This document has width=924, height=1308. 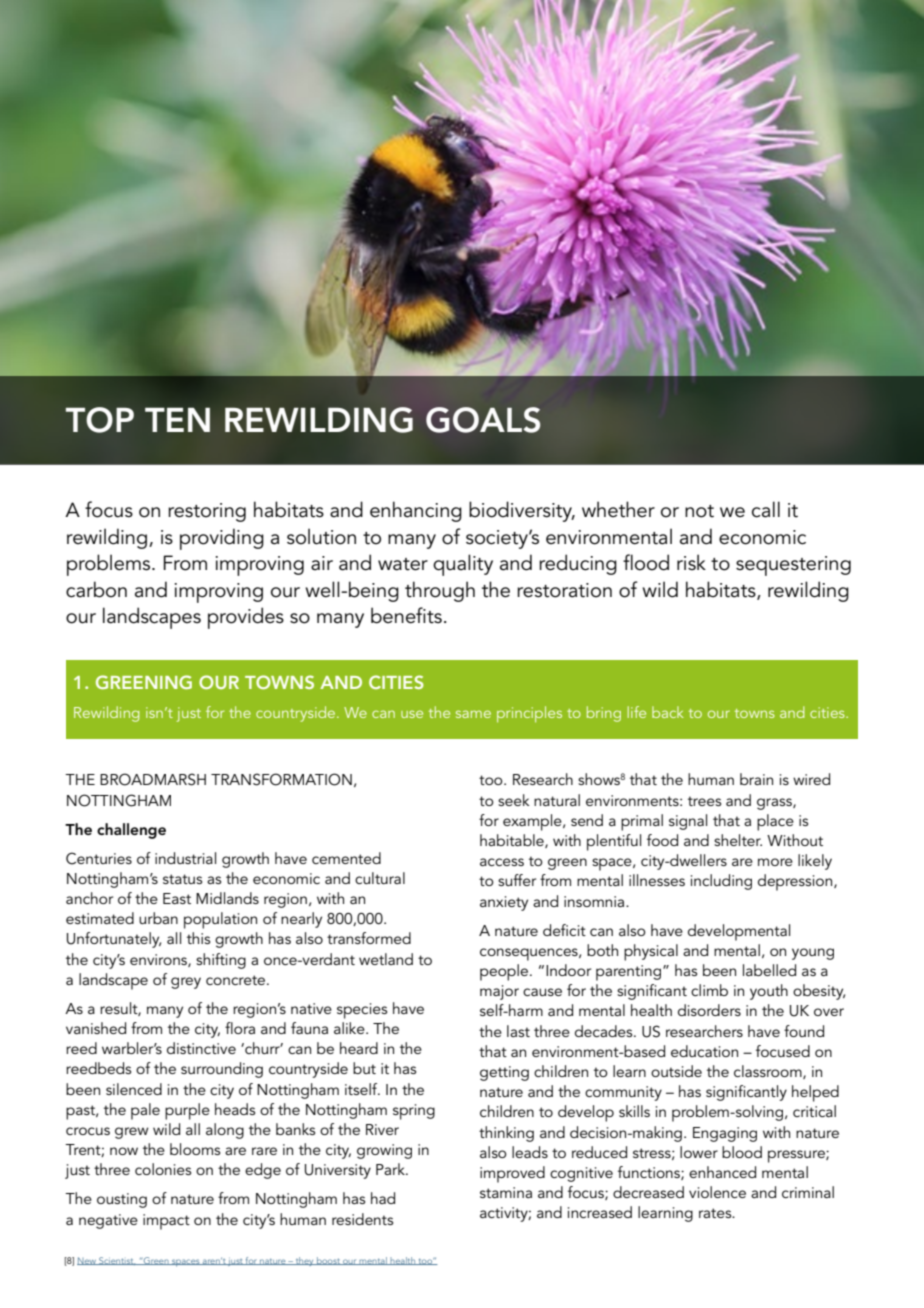 I want to click on GOALS, so click(x=483, y=420).
